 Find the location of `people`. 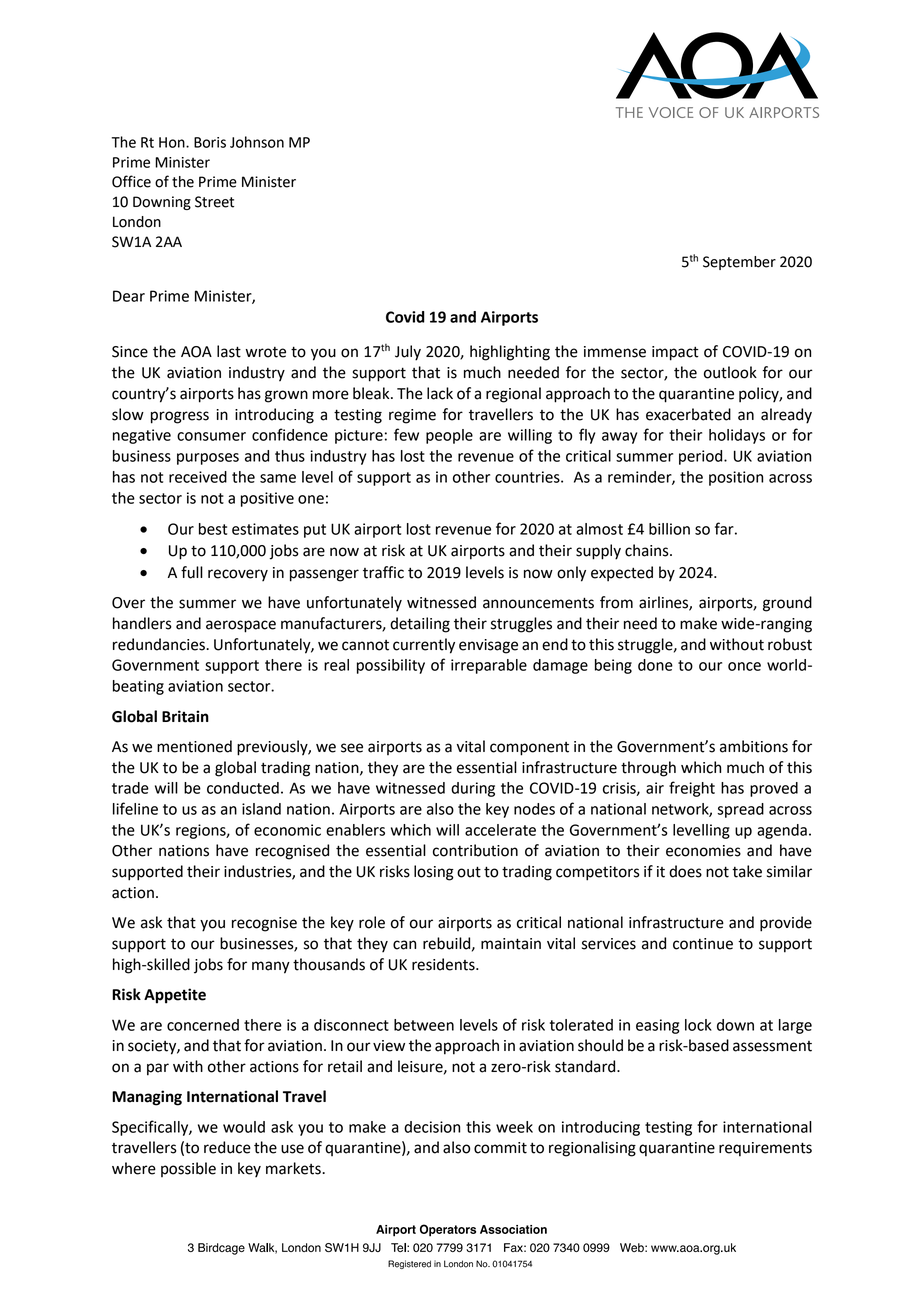

people is located at coordinates (449, 436).
